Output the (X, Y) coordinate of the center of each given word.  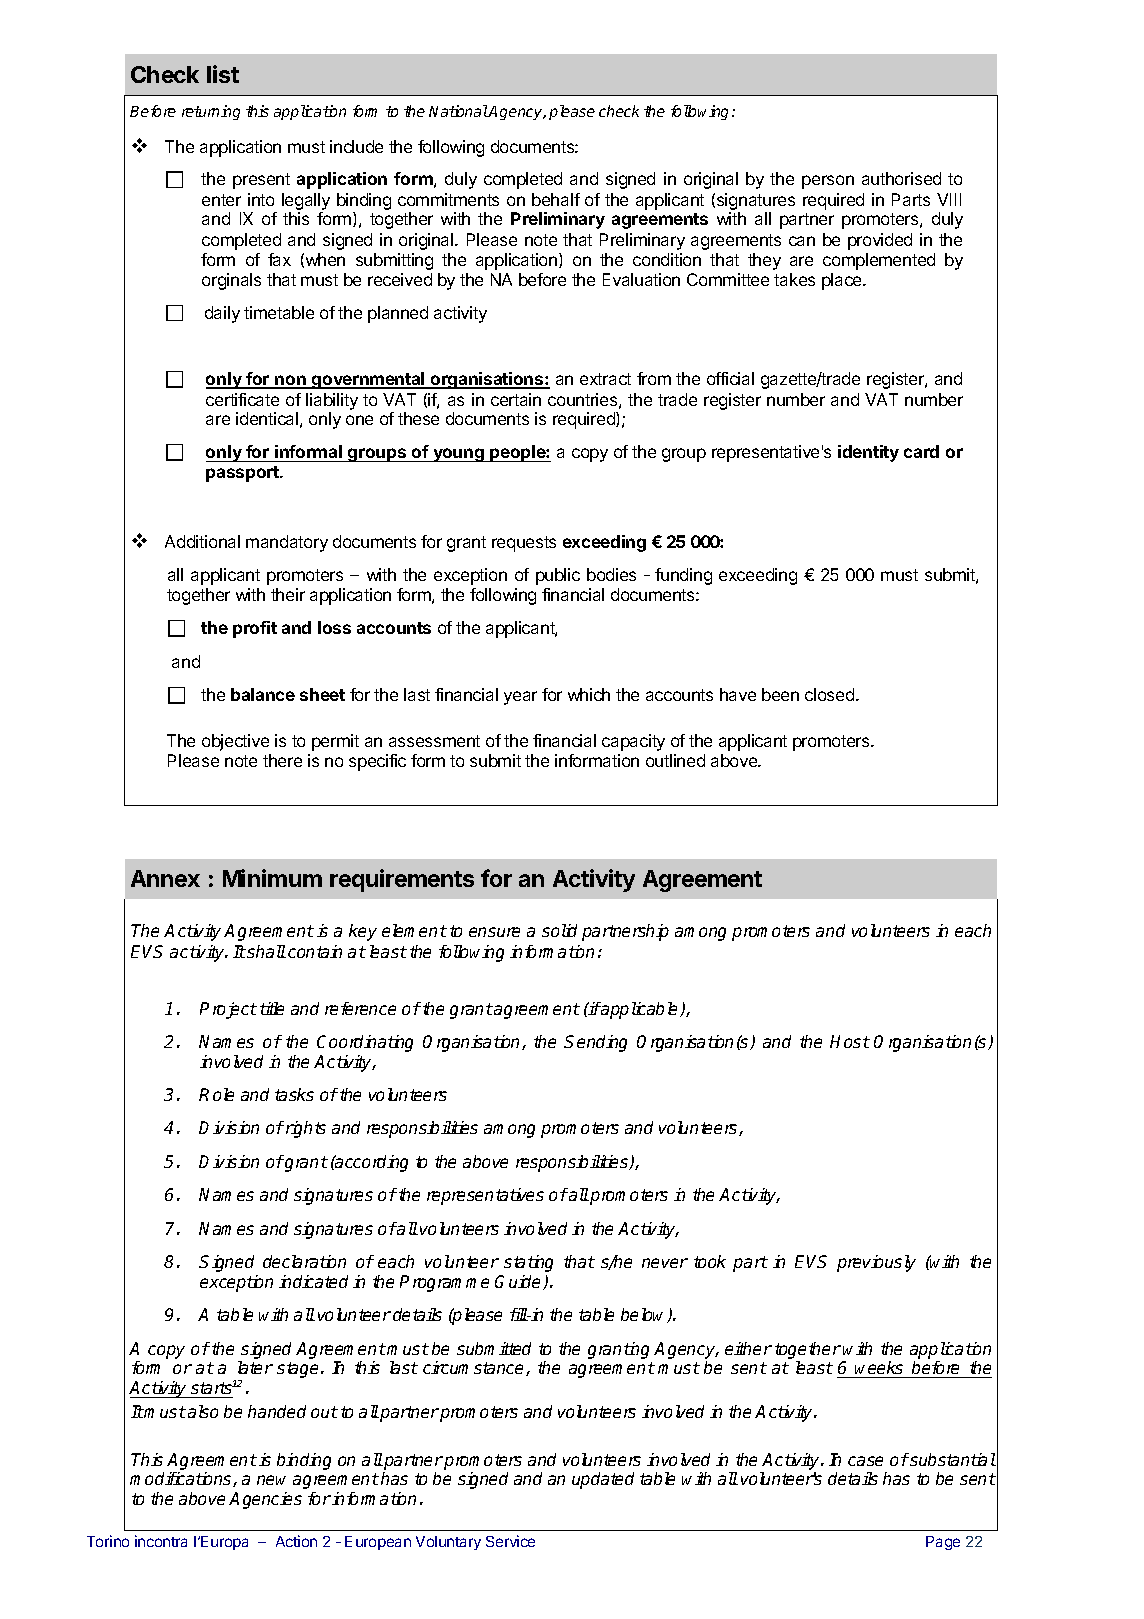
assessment (434, 741)
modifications (182, 1479)
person (828, 182)
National (459, 111)
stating (528, 1263)
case (865, 1461)
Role (216, 1094)
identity (868, 453)
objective (235, 742)
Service (510, 1541)
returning (211, 112)
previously (876, 1263)
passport (243, 474)
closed (829, 694)
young (458, 455)
